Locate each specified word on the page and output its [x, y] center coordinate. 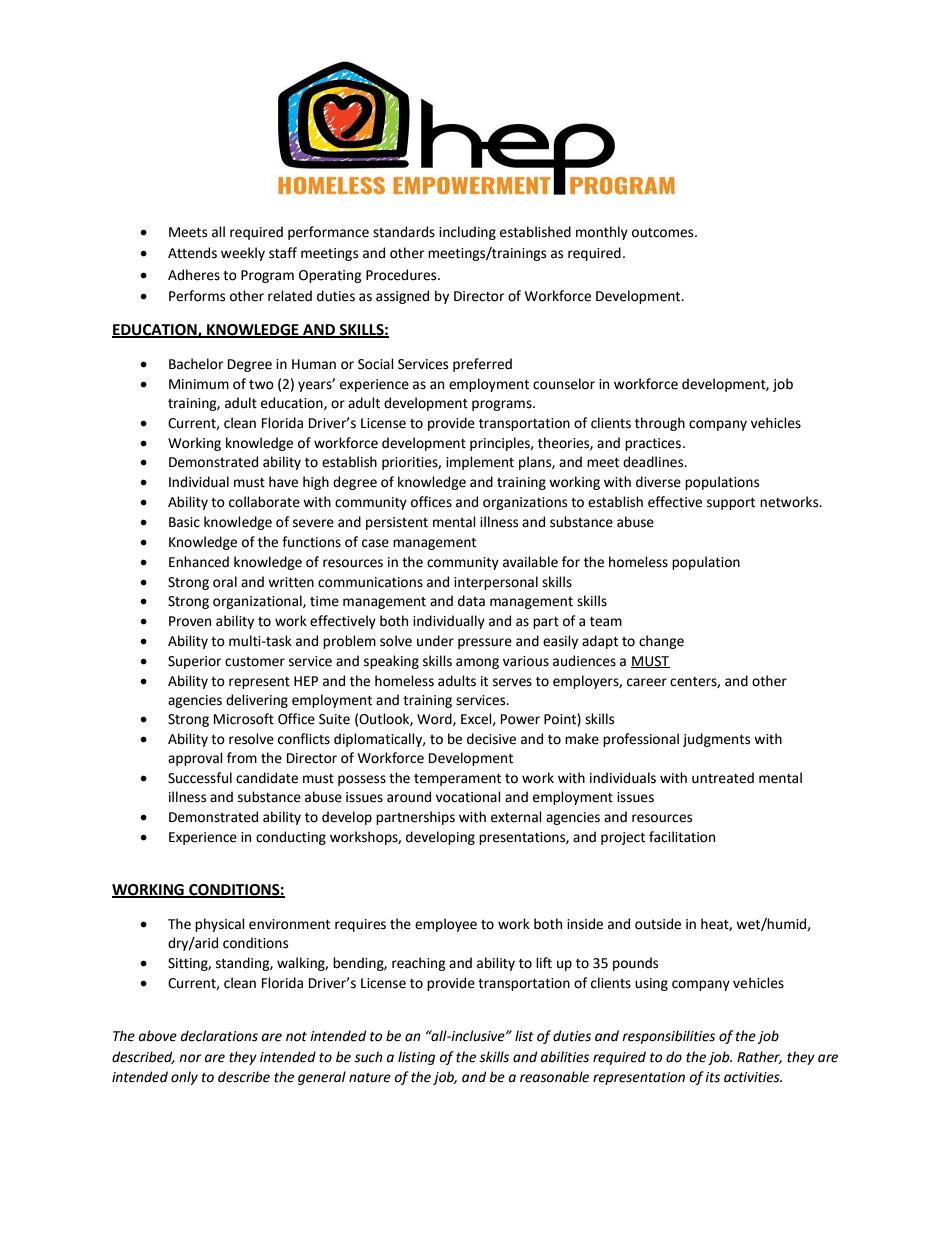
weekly [243, 254]
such [368, 1057]
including [467, 233]
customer [255, 662]
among [477, 663]
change [661, 642]
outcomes [664, 233]
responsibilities [668, 1037]
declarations [219, 1036]
